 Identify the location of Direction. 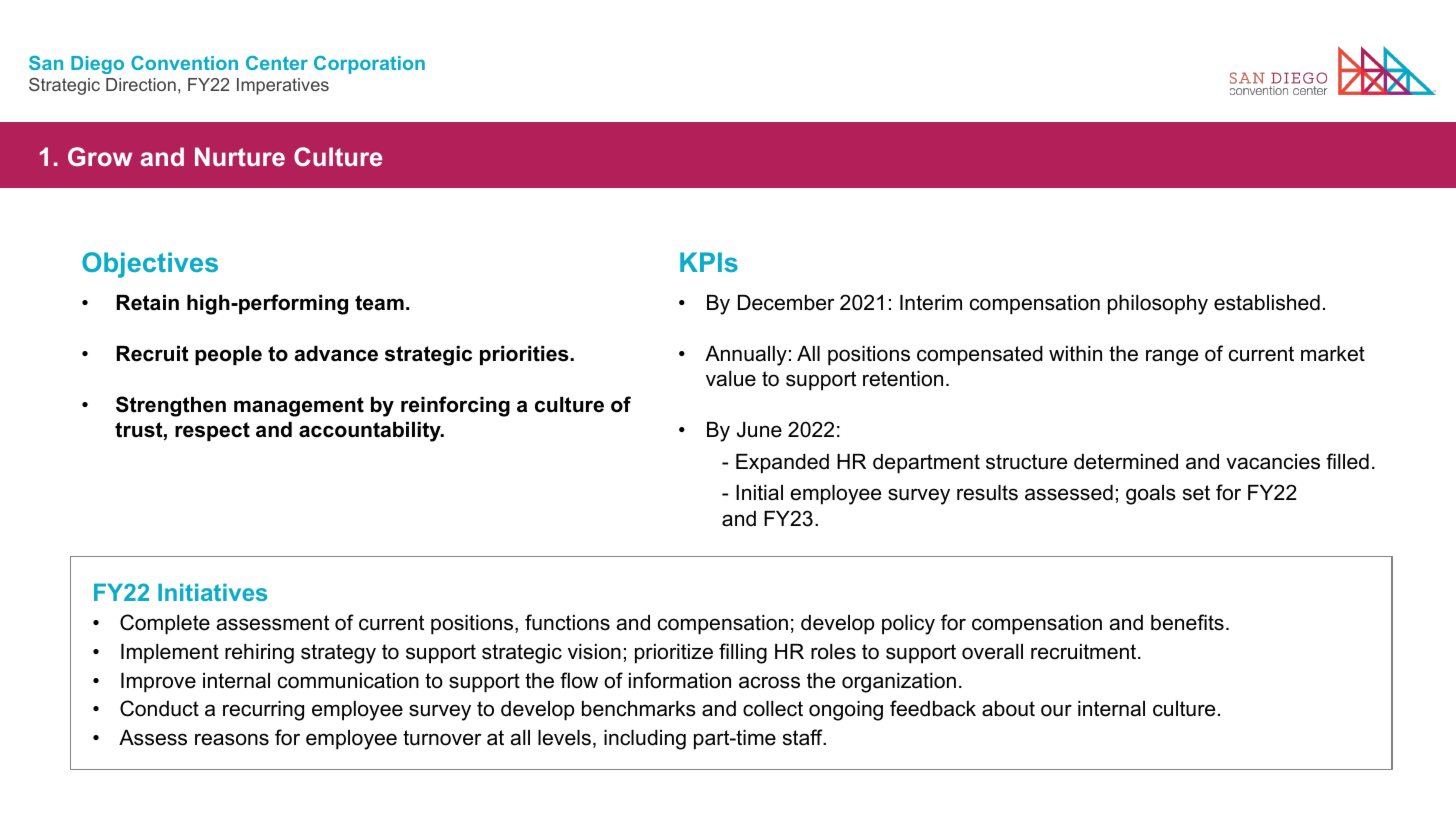
(141, 84).
